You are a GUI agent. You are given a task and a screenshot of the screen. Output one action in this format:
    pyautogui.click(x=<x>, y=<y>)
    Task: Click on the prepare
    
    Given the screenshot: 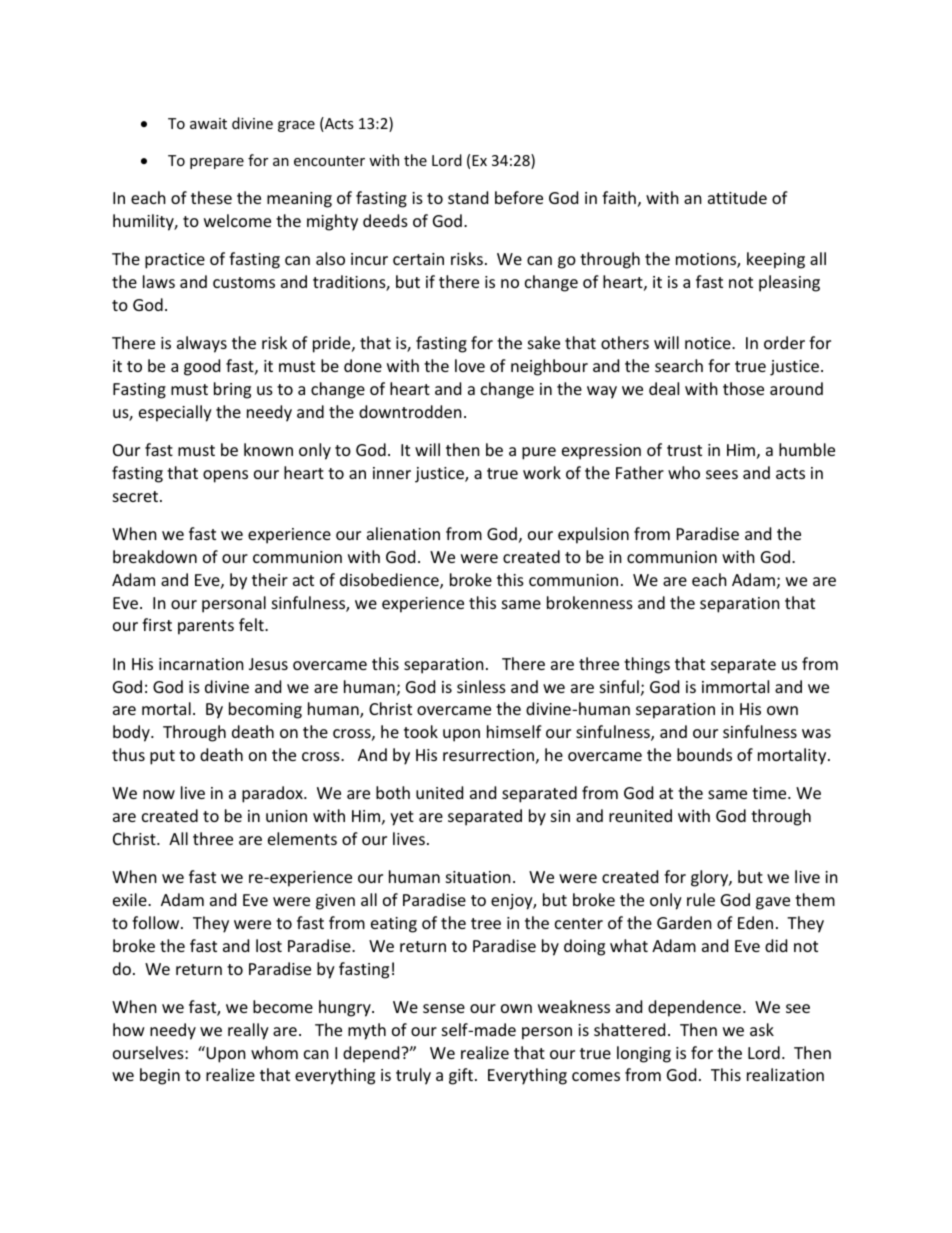 What is the action you would take?
    pyautogui.click(x=217, y=163)
